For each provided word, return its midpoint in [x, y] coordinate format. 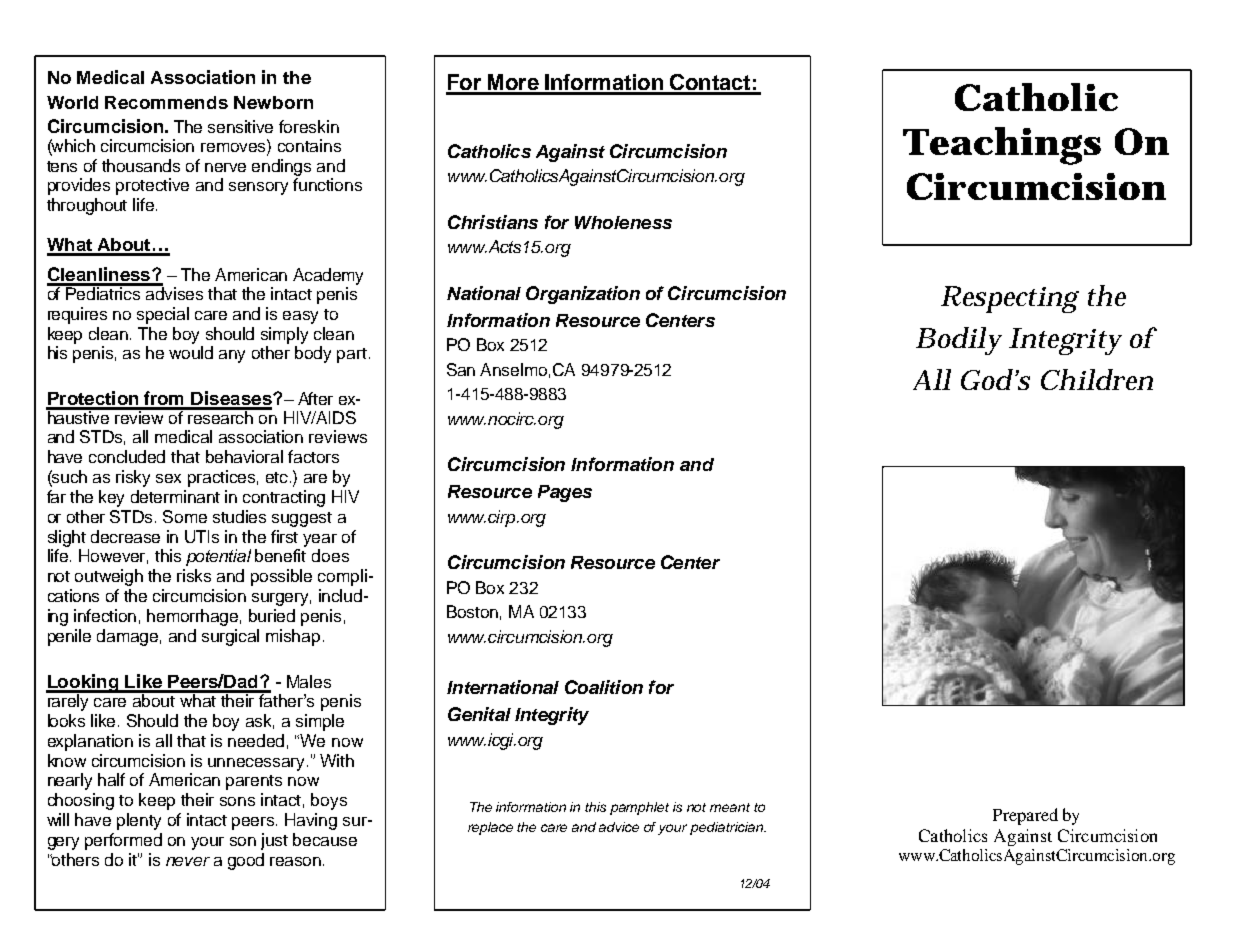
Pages [565, 493]
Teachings [1002, 146]
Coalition [604, 687]
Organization [583, 295]
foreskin [309, 126]
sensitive [240, 126]
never [188, 861]
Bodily [959, 341]
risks [194, 575]
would [191, 352]
